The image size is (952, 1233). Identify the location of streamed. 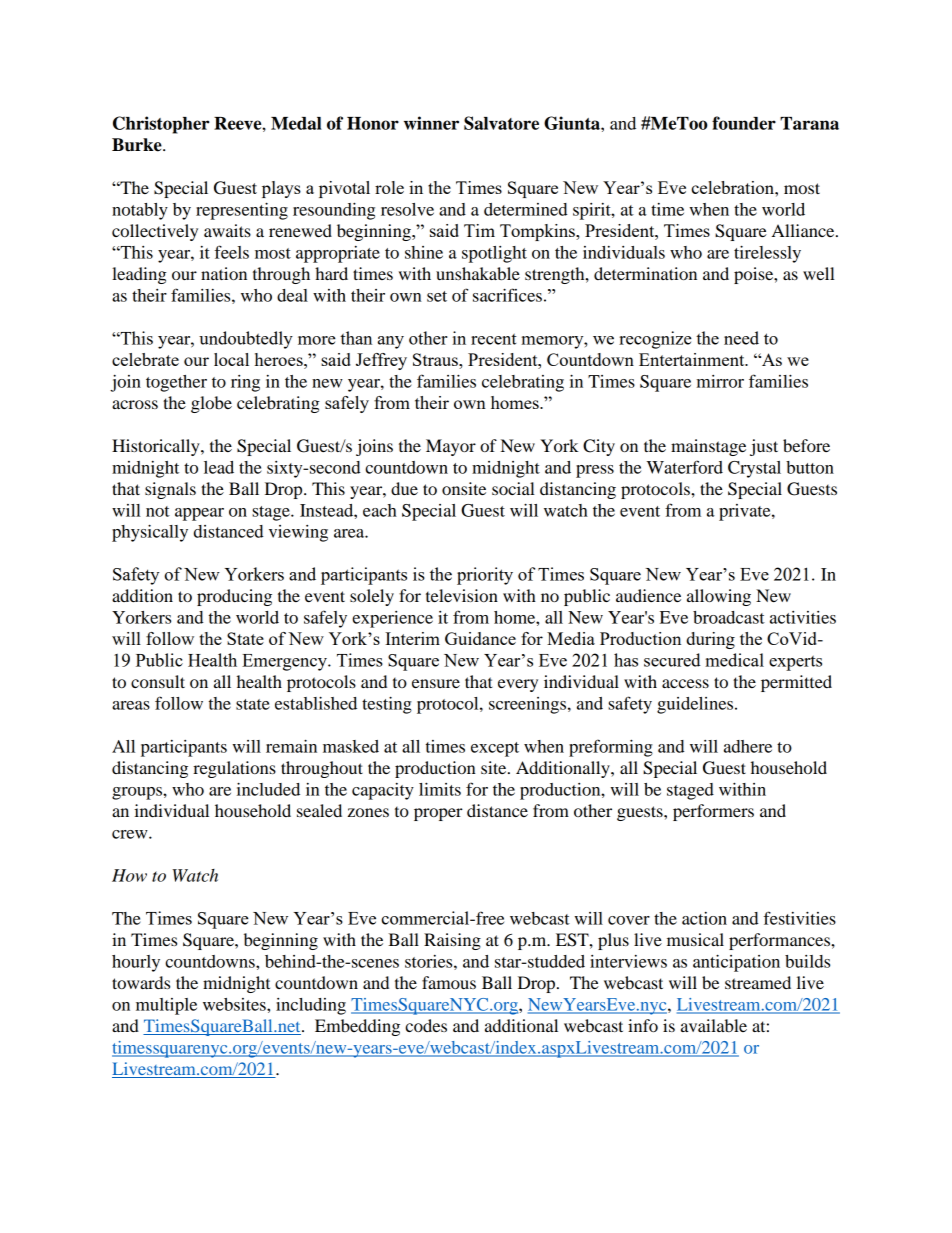
(758, 982).
